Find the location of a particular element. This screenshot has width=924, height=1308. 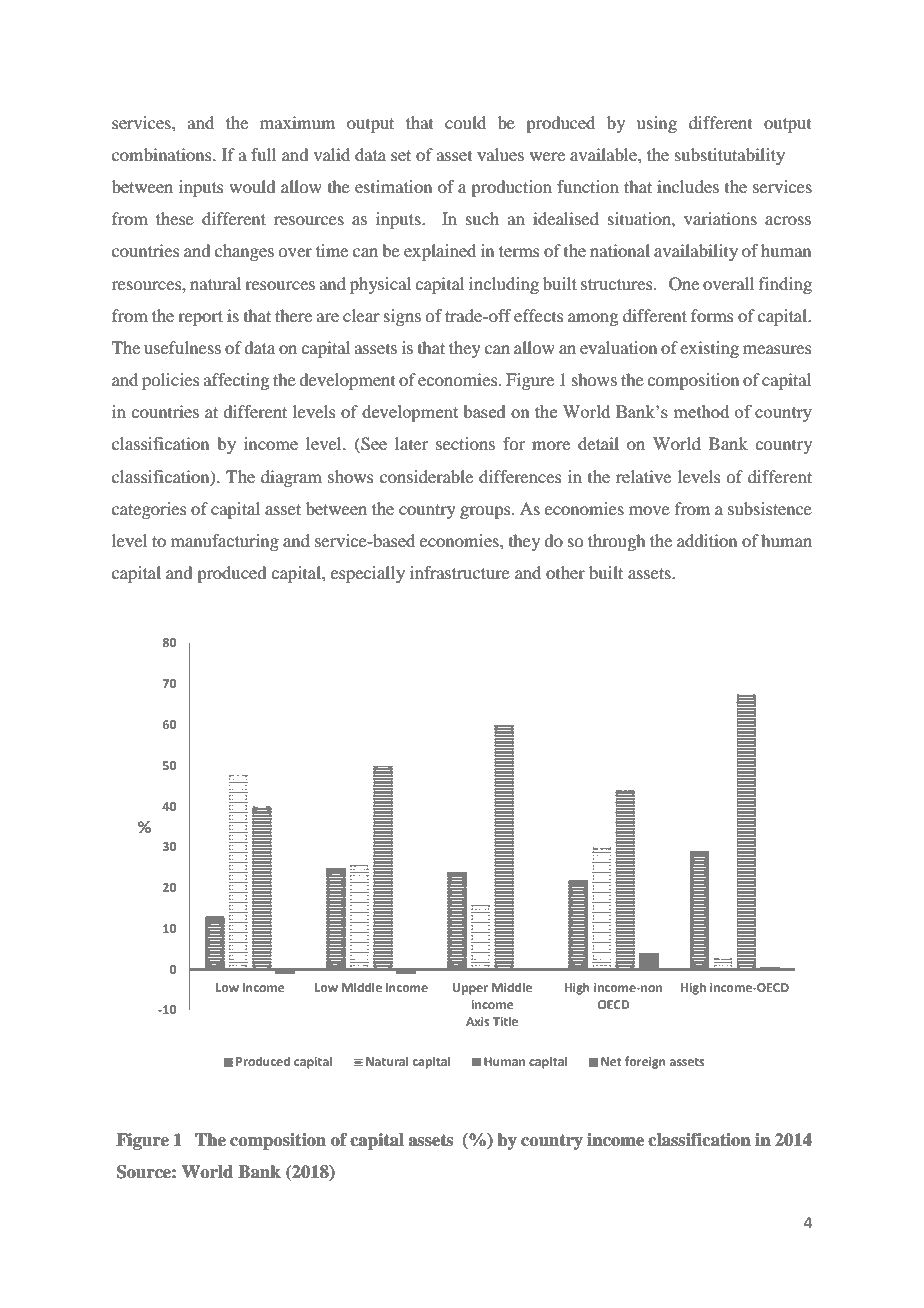

infrastructure is located at coordinates (460, 572).
